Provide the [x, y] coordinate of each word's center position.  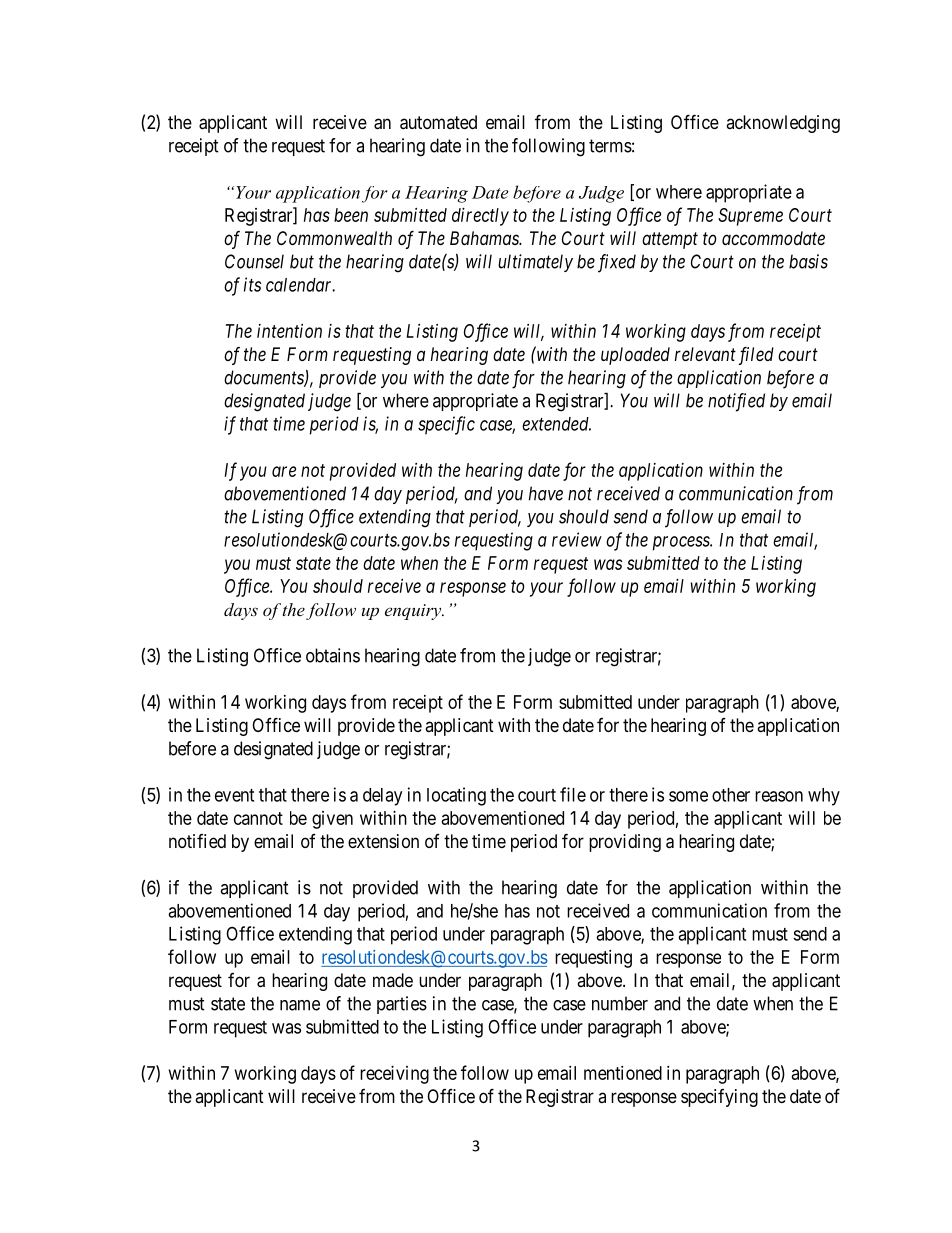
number [620, 1003]
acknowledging [783, 124]
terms [610, 146]
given [332, 820]
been [351, 215]
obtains [333, 655]
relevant [705, 354]
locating [456, 796]
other [731, 795]
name [300, 1005]
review [577, 539]
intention [289, 331]
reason [779, 796]
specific [446, 425]
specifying [719, 1098]
